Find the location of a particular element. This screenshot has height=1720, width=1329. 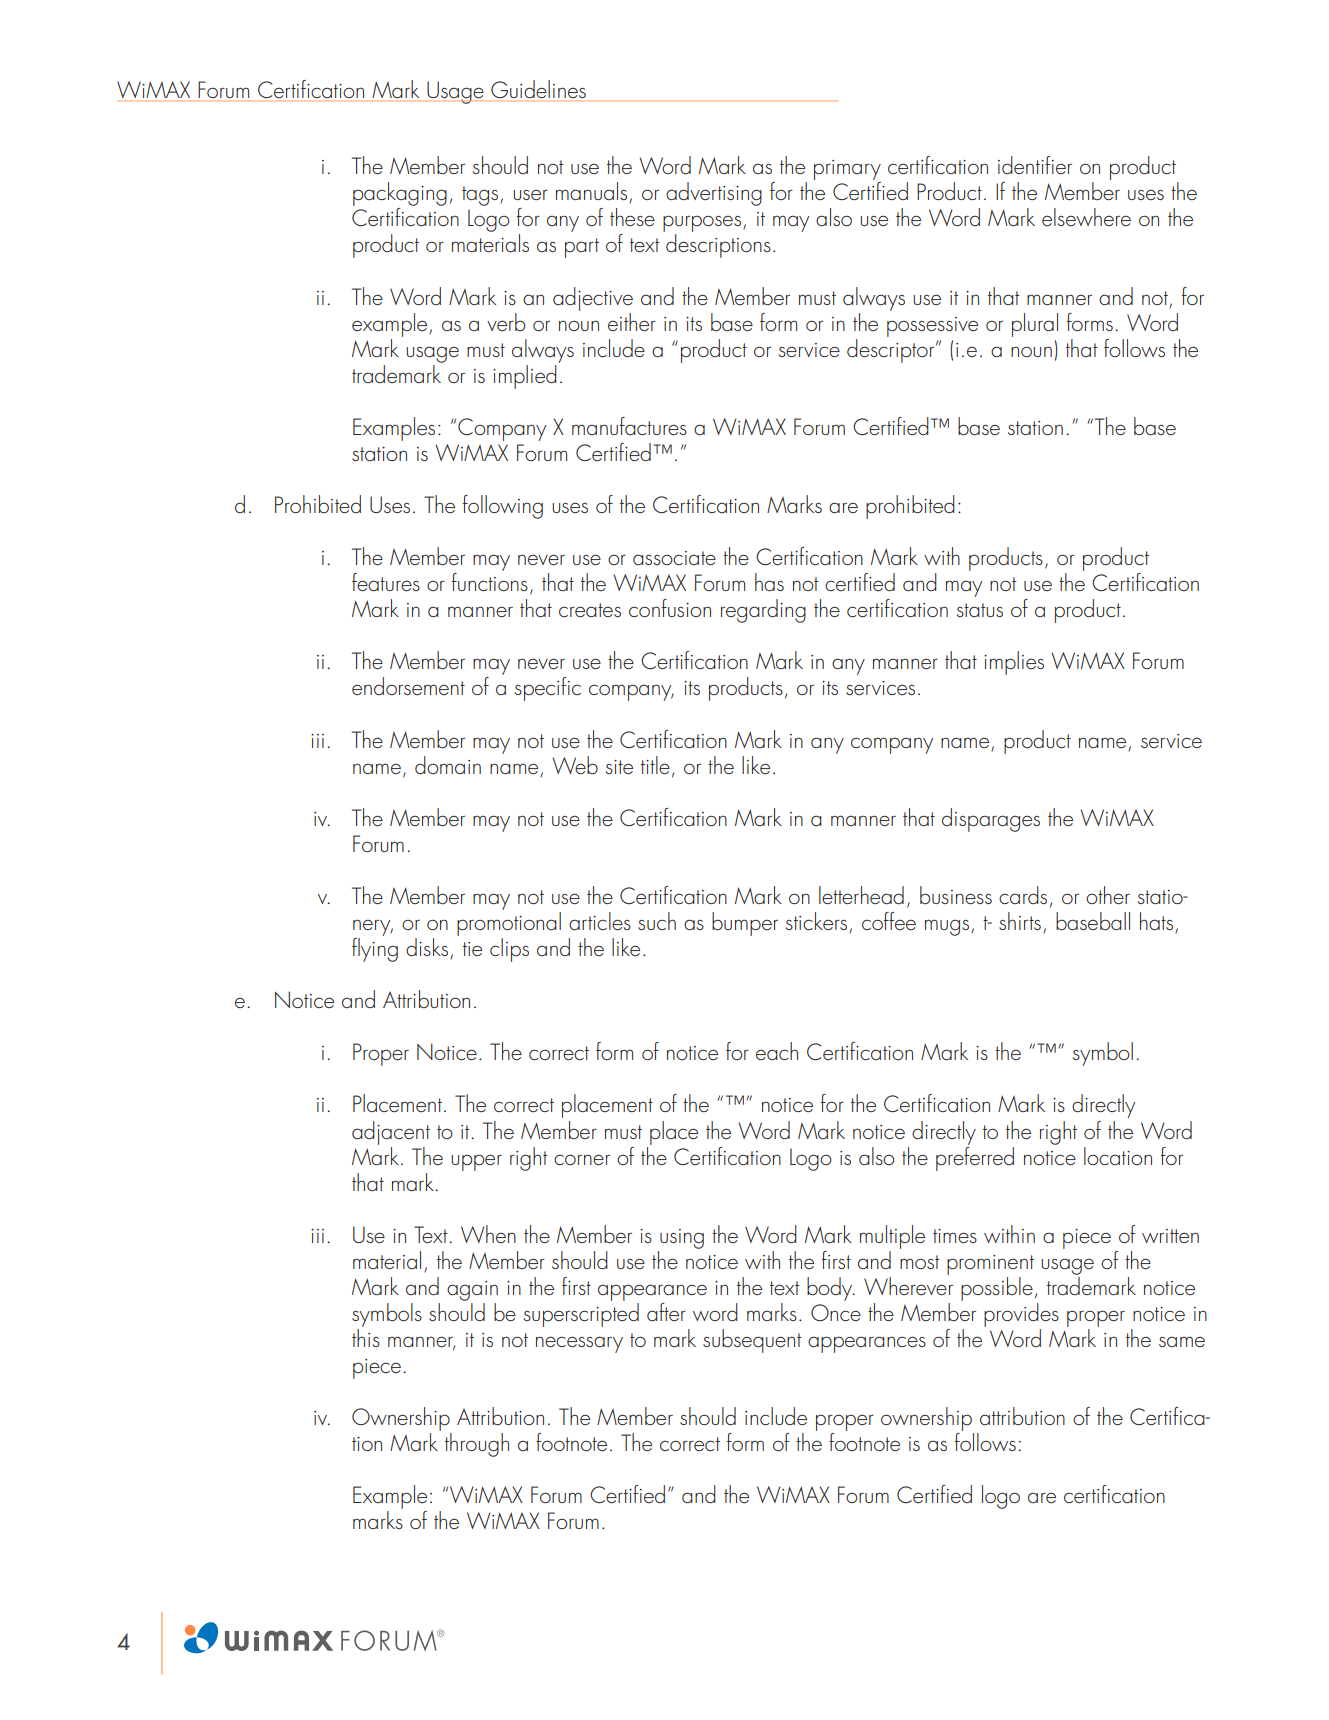

stickers is located at coordinates (818, 922).
